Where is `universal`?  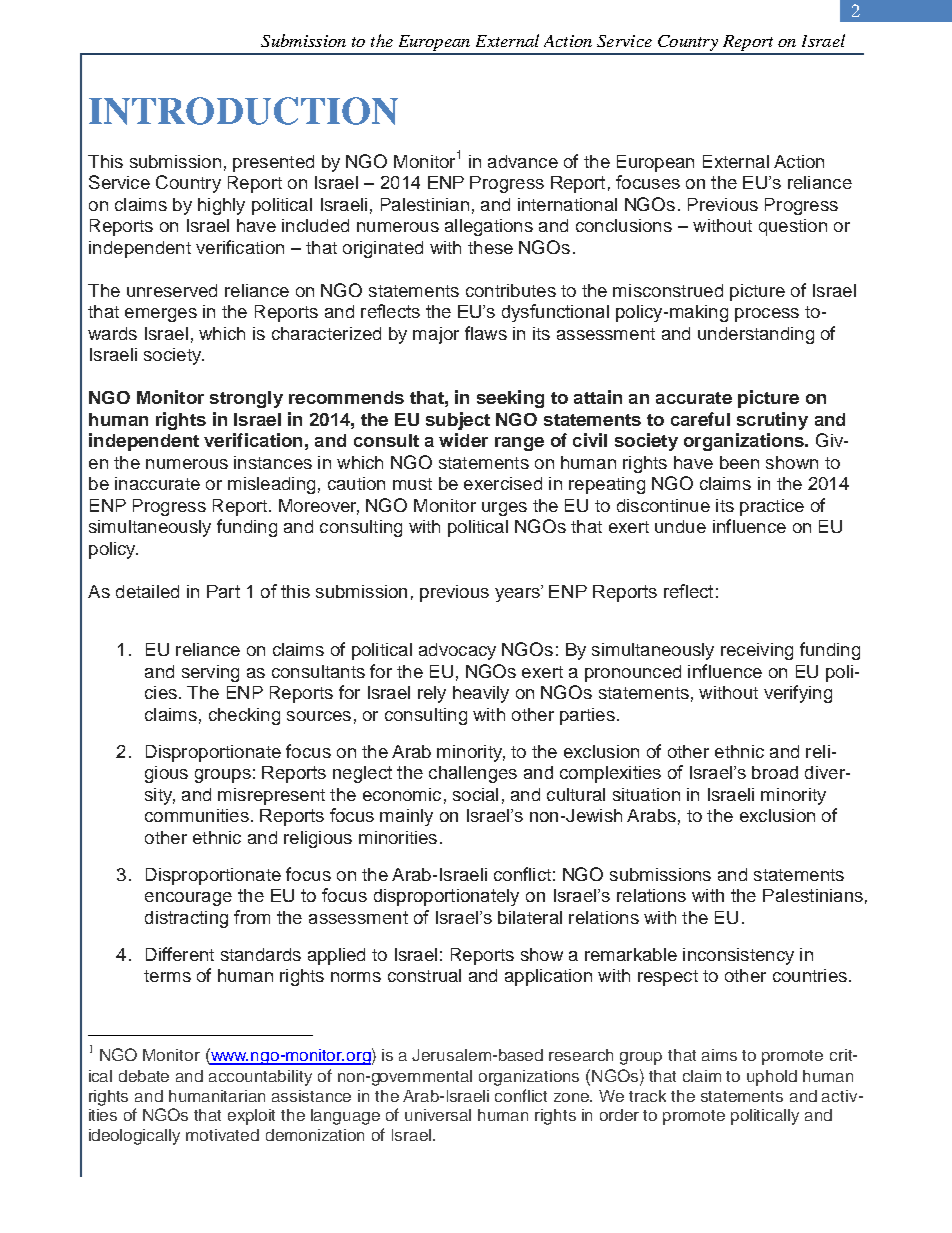
universal is located at coordinates (438, 1115).
